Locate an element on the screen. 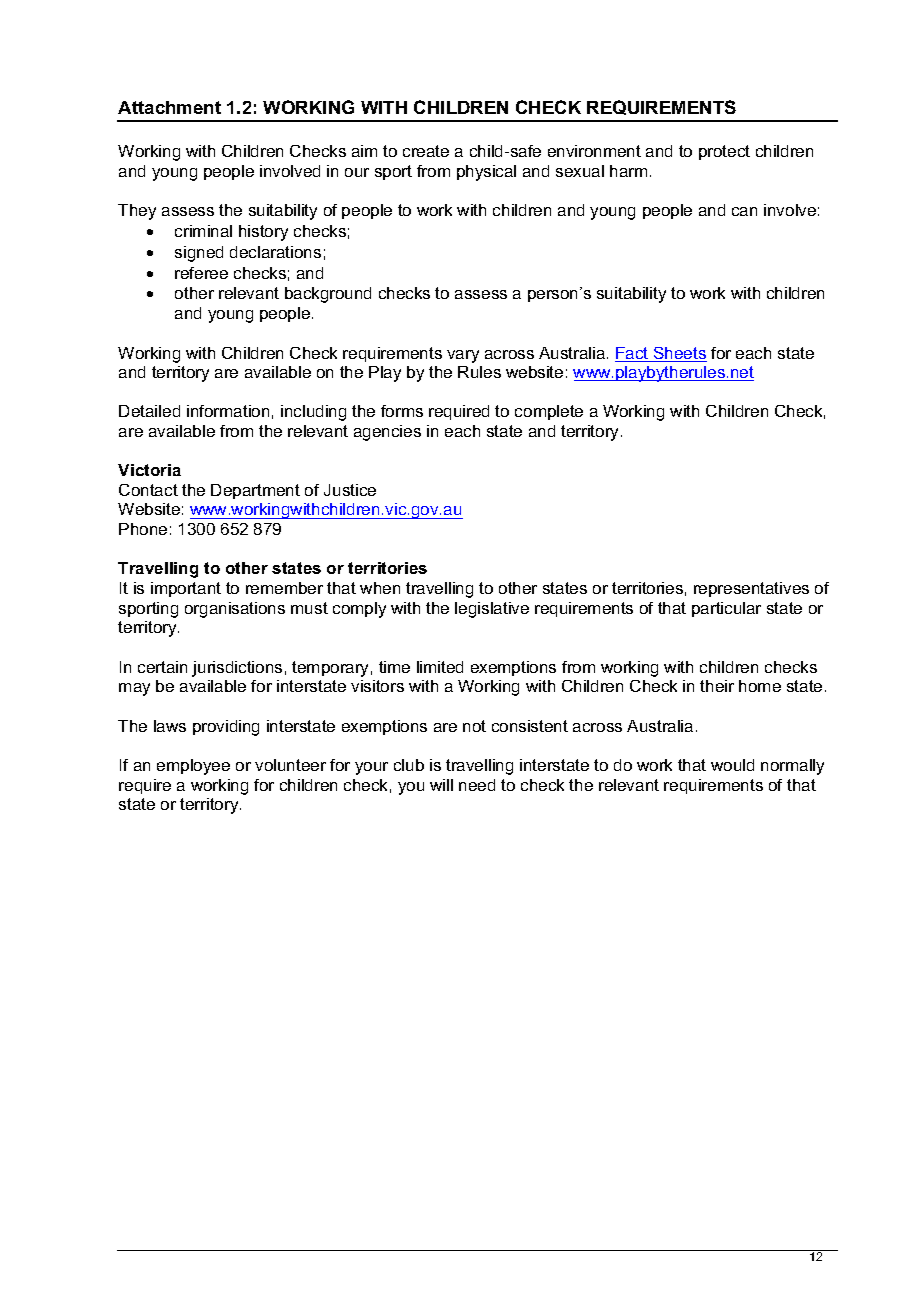 The height and width of the screenshot is (1308, 924). protect is located at coordinates (724, 152).
